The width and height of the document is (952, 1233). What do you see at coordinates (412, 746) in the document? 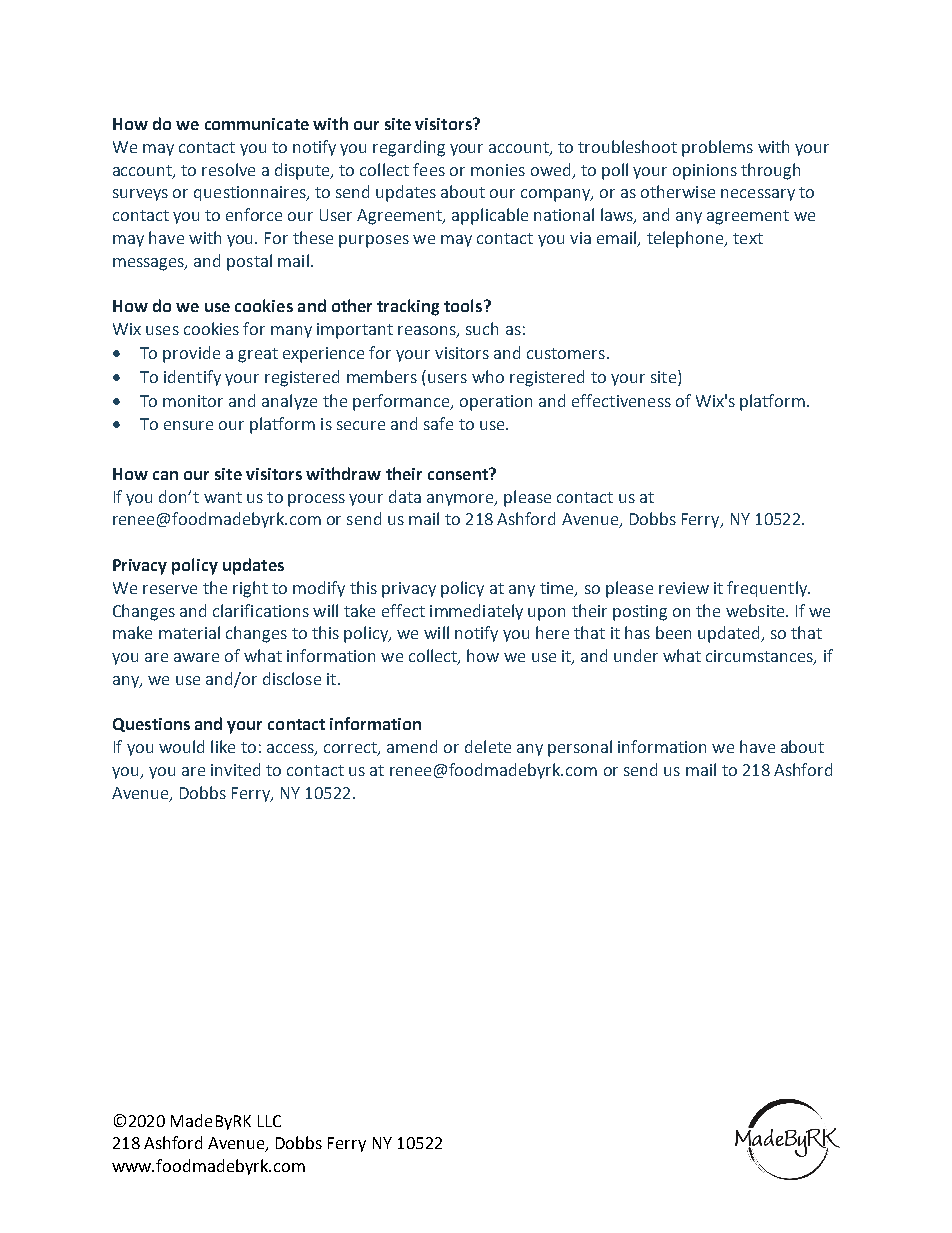
I see `amend` at bounding box center [412, 746].
